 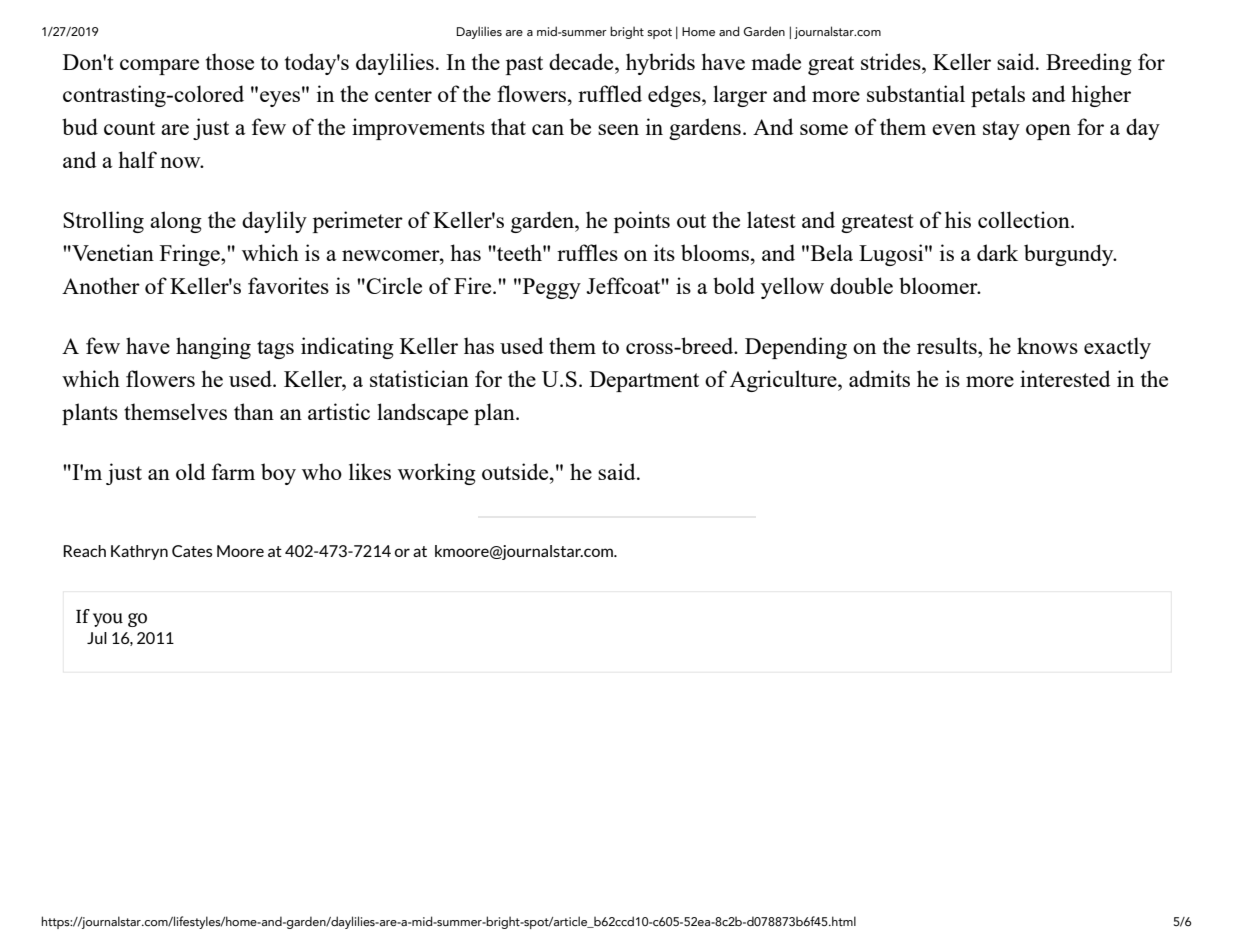 I want to click on petals, so click(x=998, y=96).
